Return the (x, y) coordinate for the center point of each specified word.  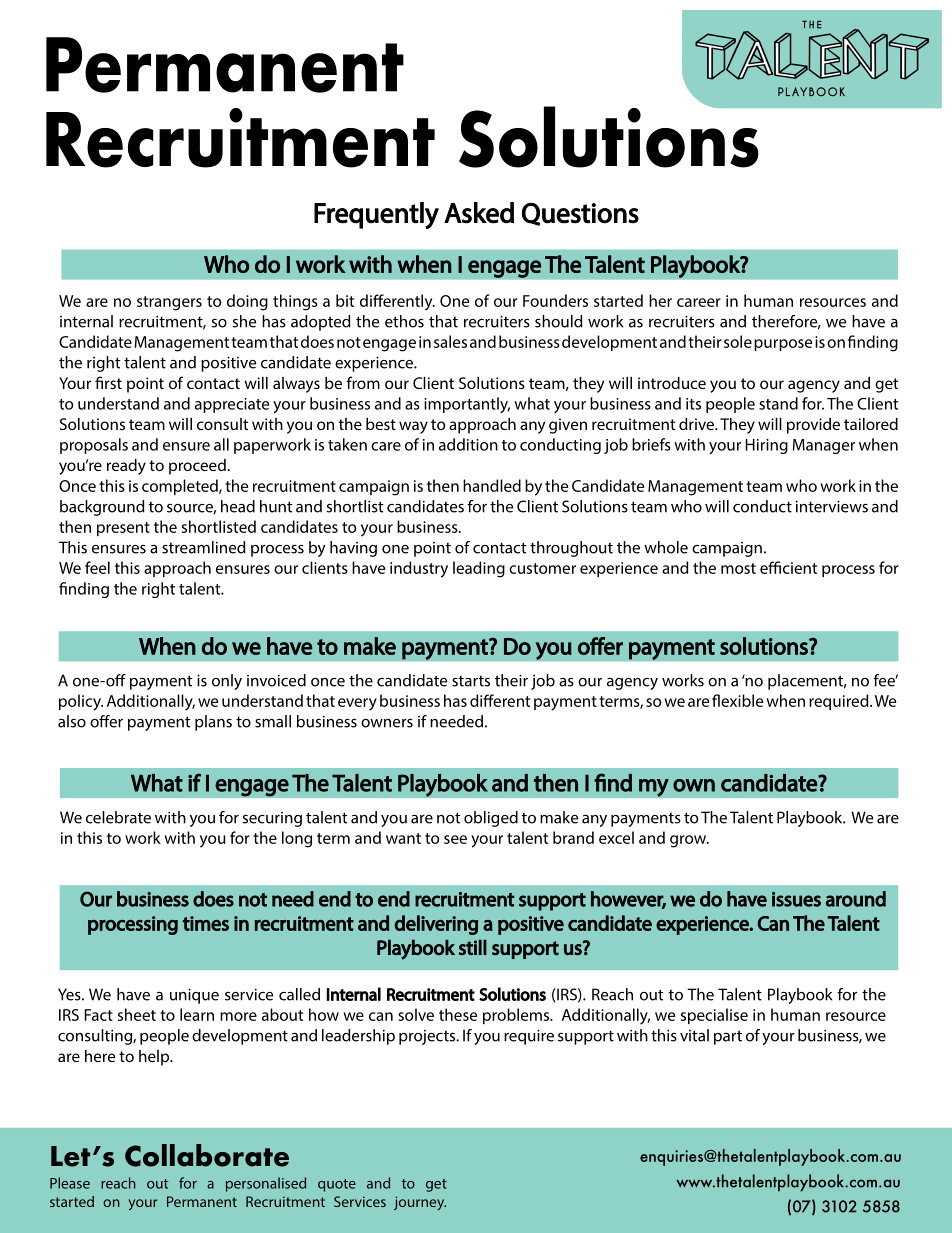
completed (181, 487)
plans (213, 723)
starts (471, 681)
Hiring (766, 446)
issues (796, 899)
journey (420, 1203)
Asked (479, 213)
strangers (169, 303)
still (473, 947)
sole (738, 341)
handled (492, 485)
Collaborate (207, 1155)
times (206, 923)
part (728, 1037)
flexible (737, 700)
